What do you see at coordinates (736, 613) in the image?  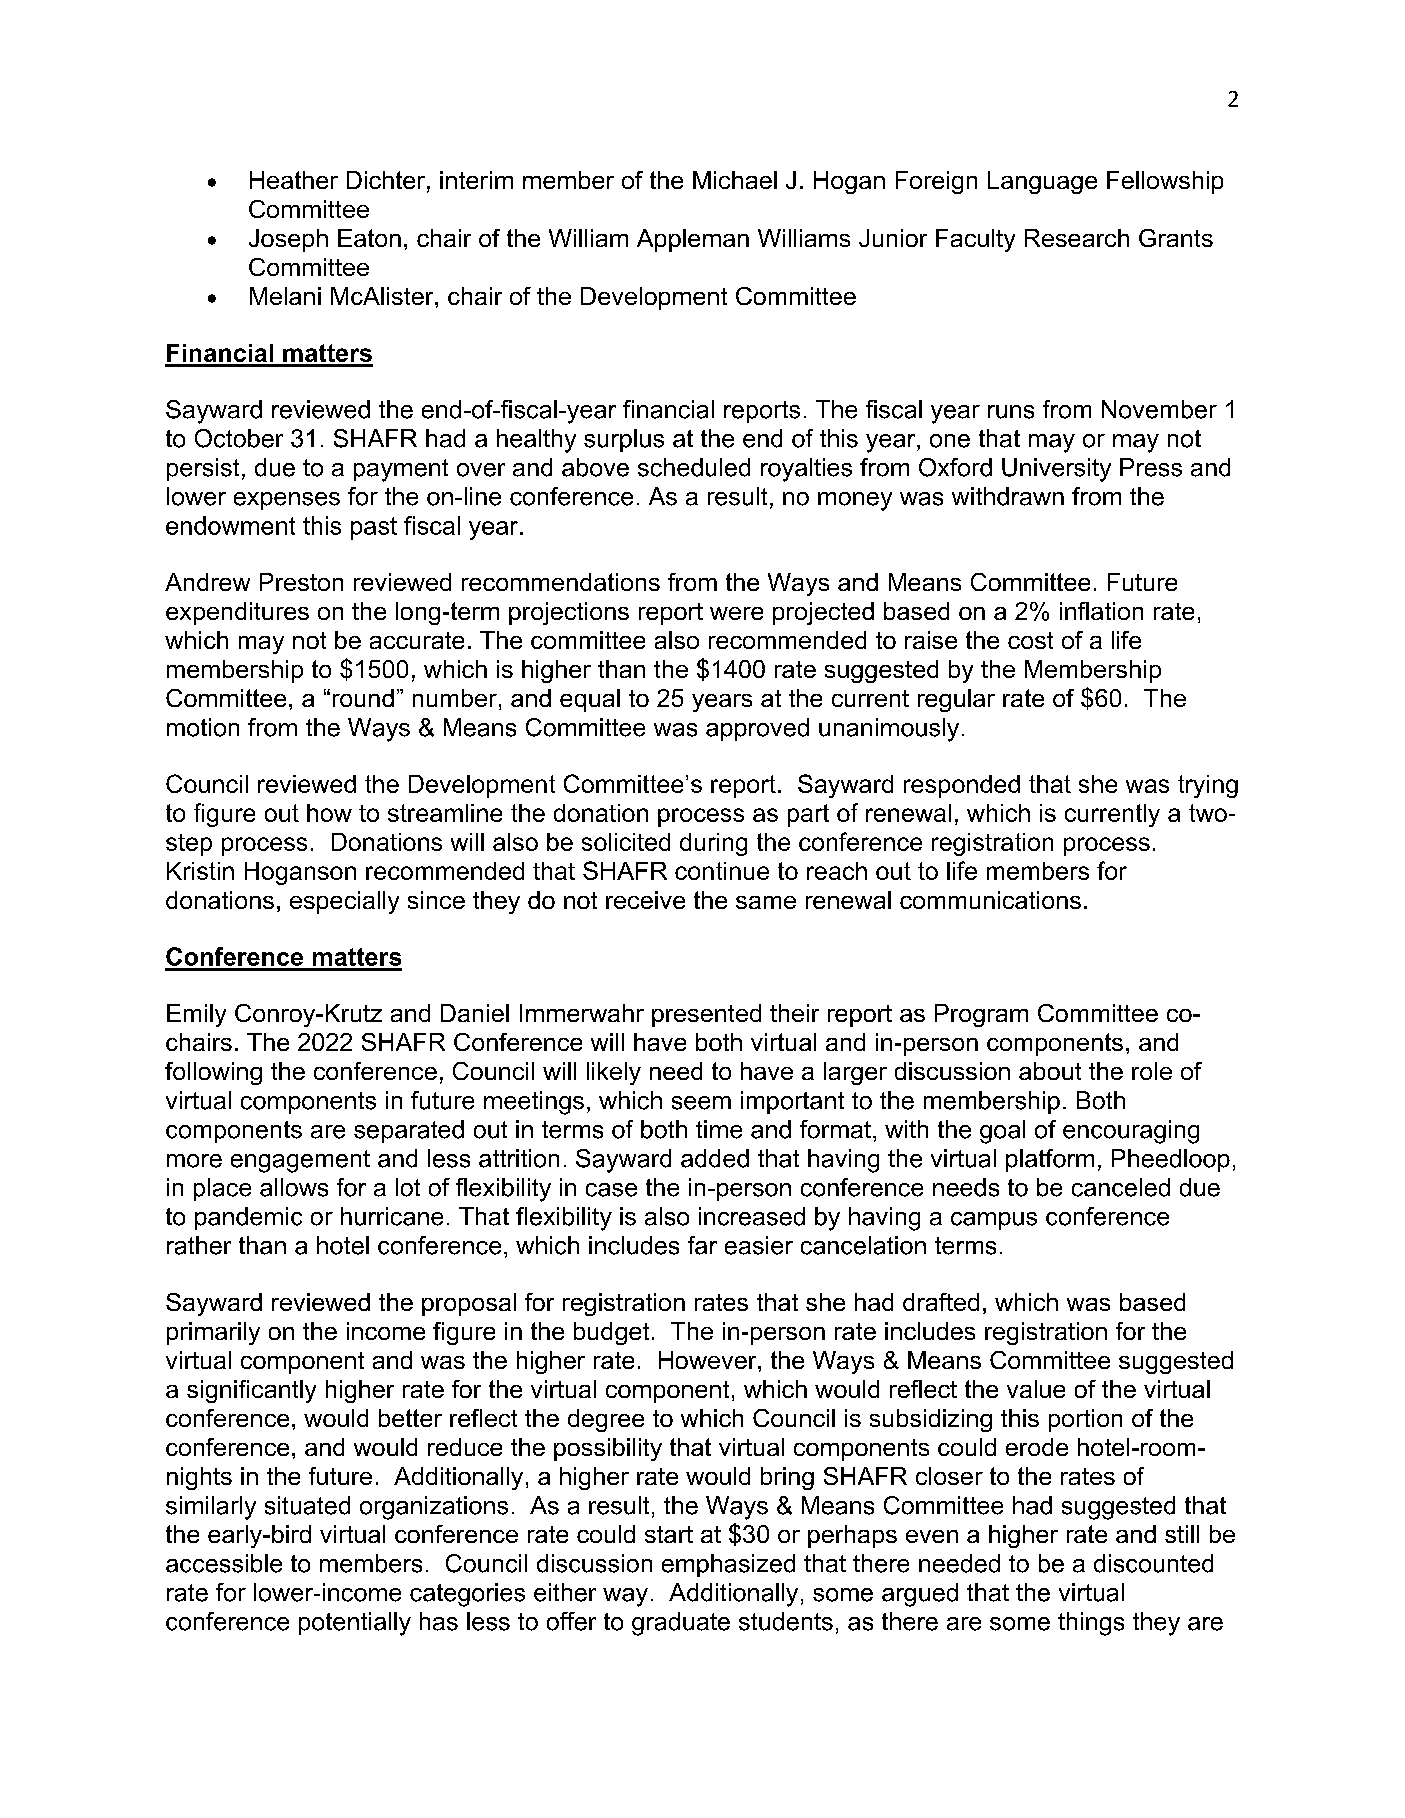 I see `were` at bounding box center [736, 613].
